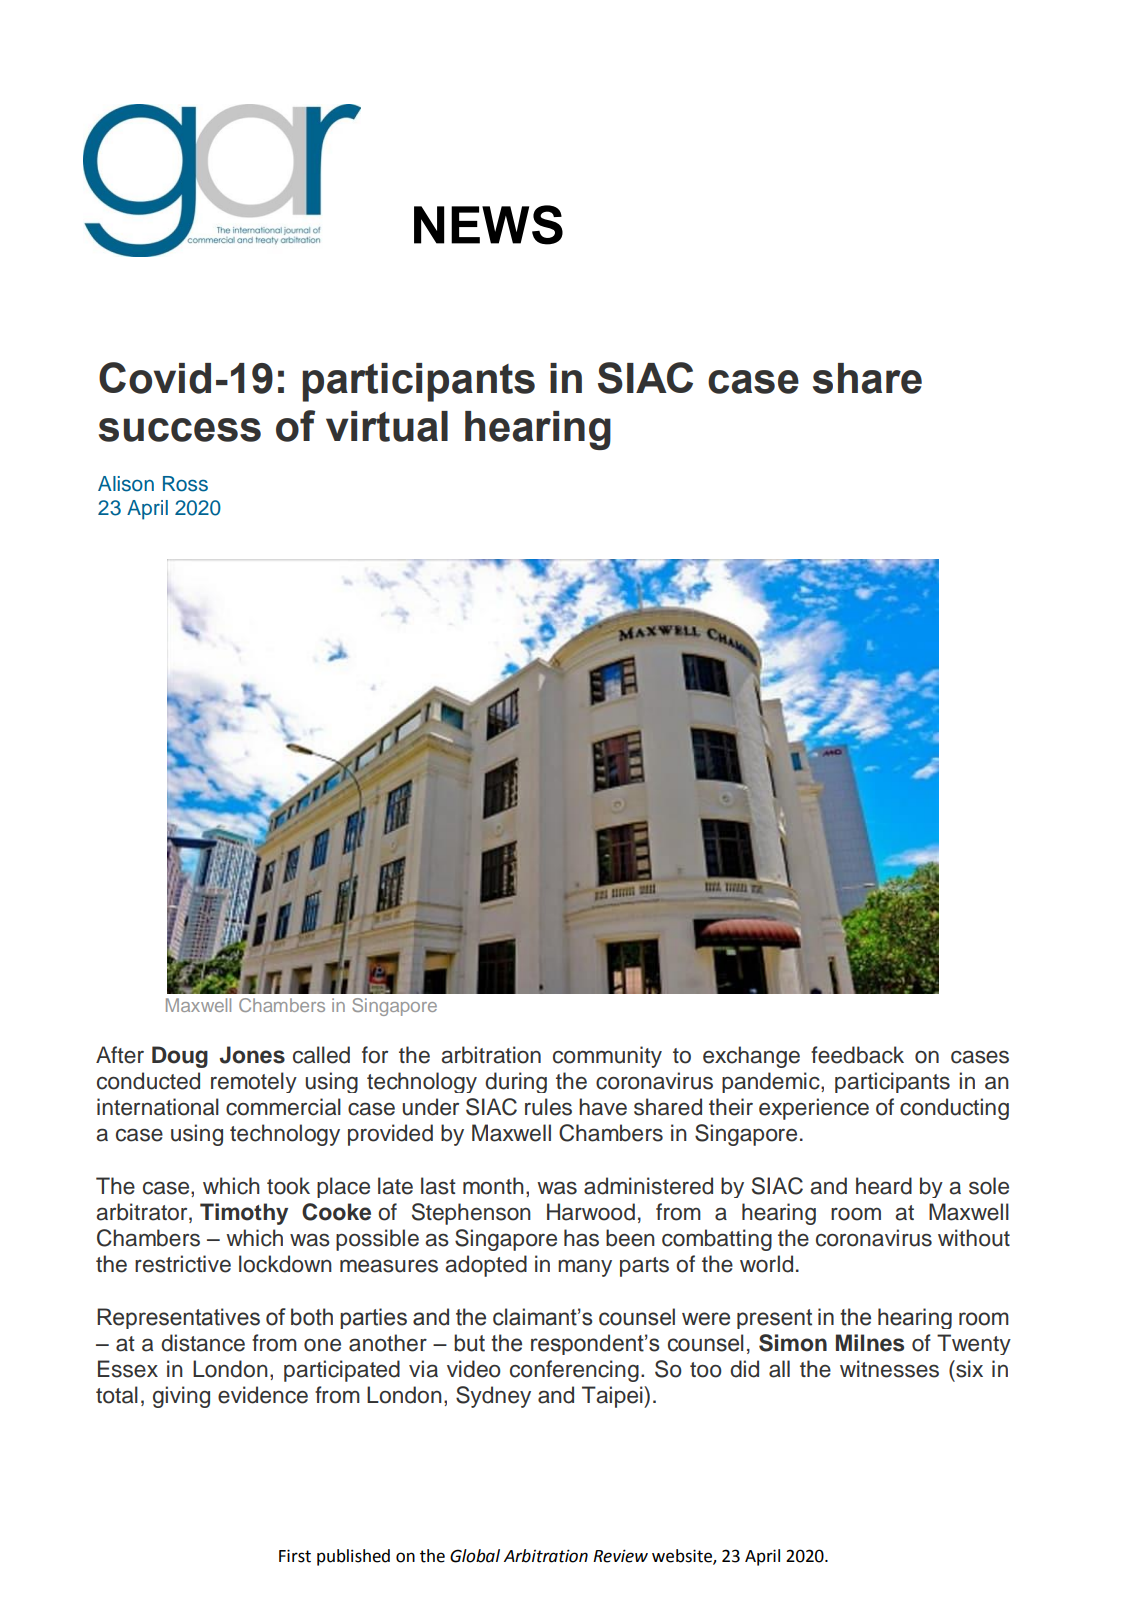  I want to click on rules, so click(548, 1107).
